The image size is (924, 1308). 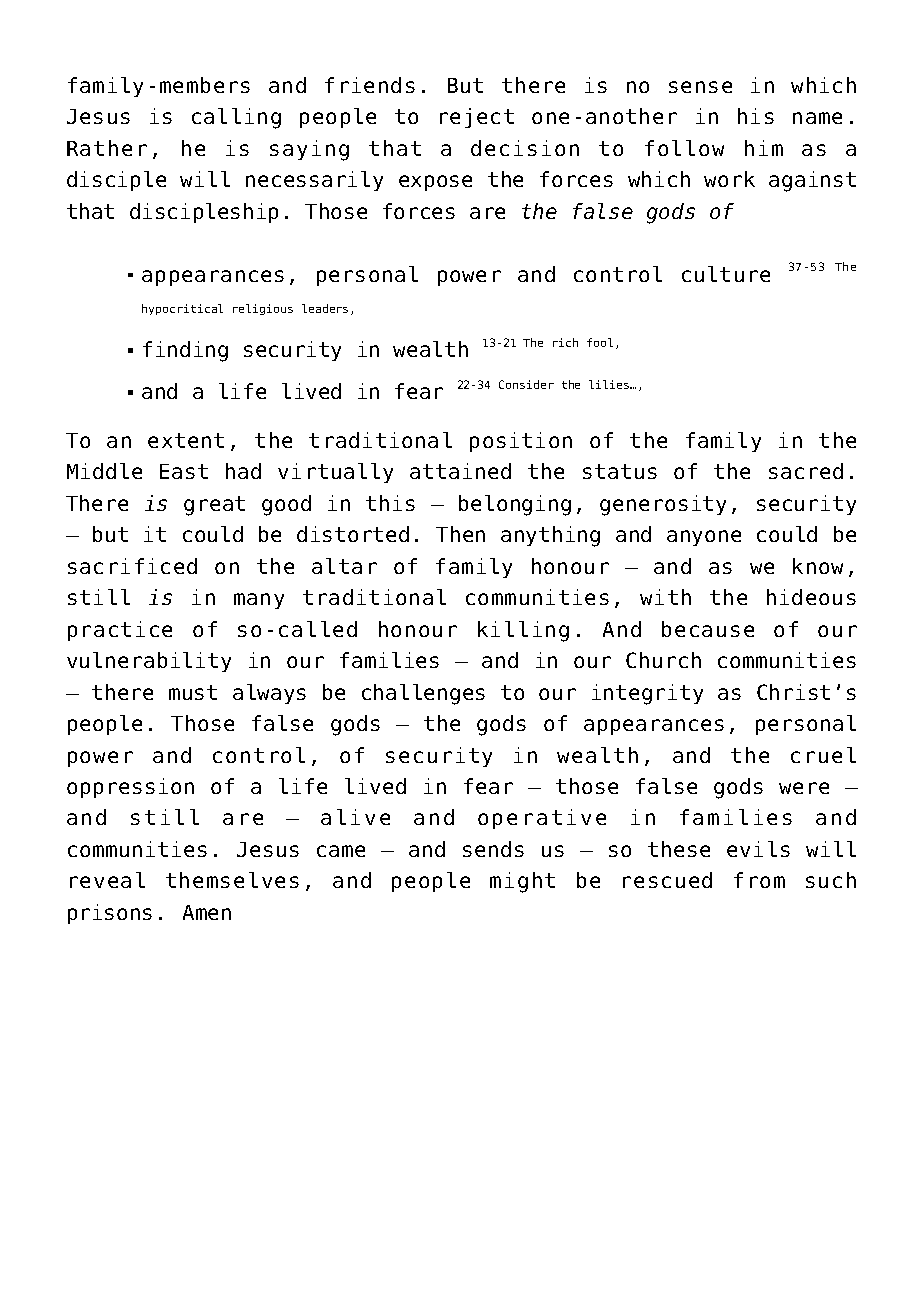 I want to click on might, so click(x=522, y=882).
